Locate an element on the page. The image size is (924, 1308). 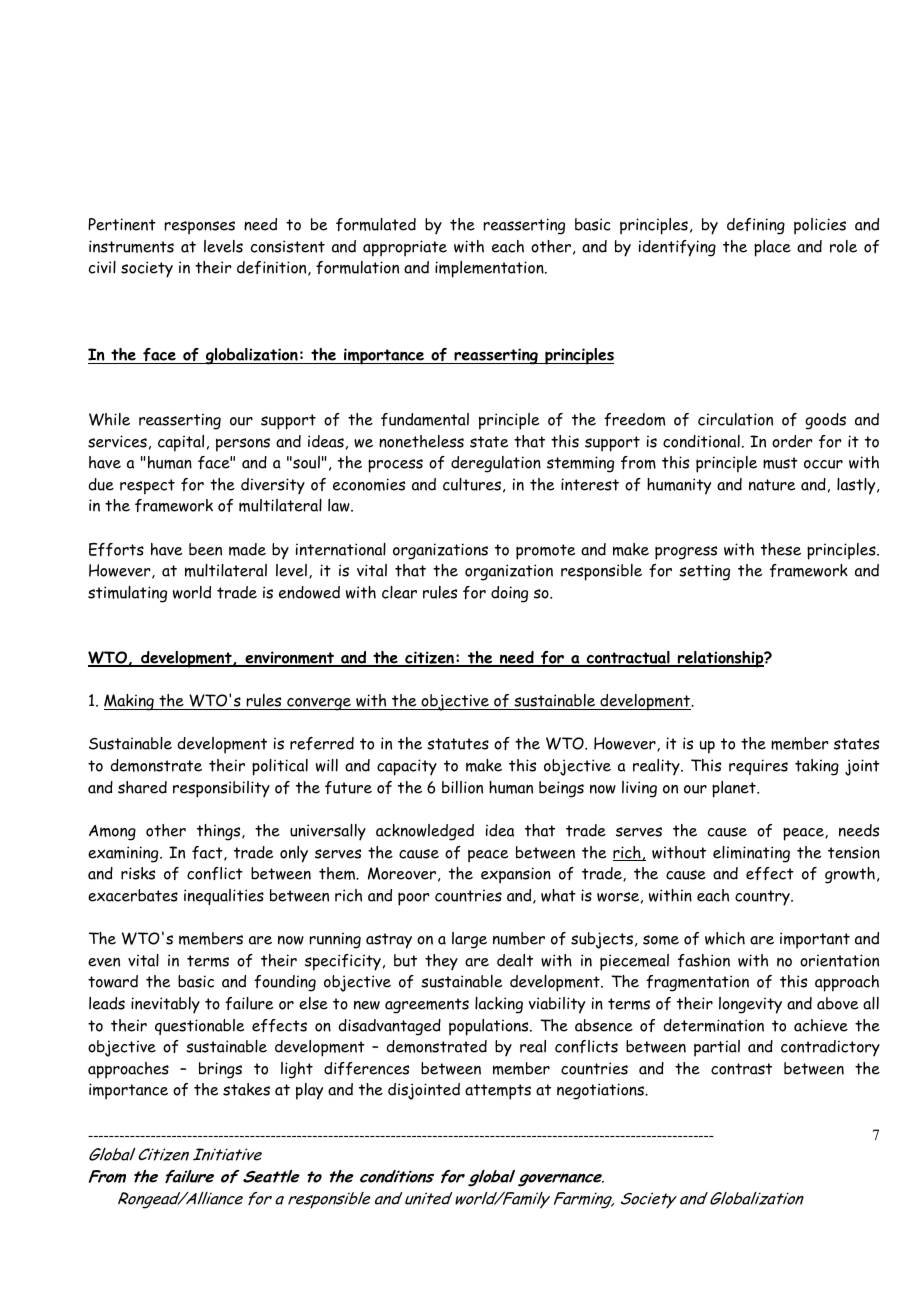
responses is located at coordinates (200, 228).
